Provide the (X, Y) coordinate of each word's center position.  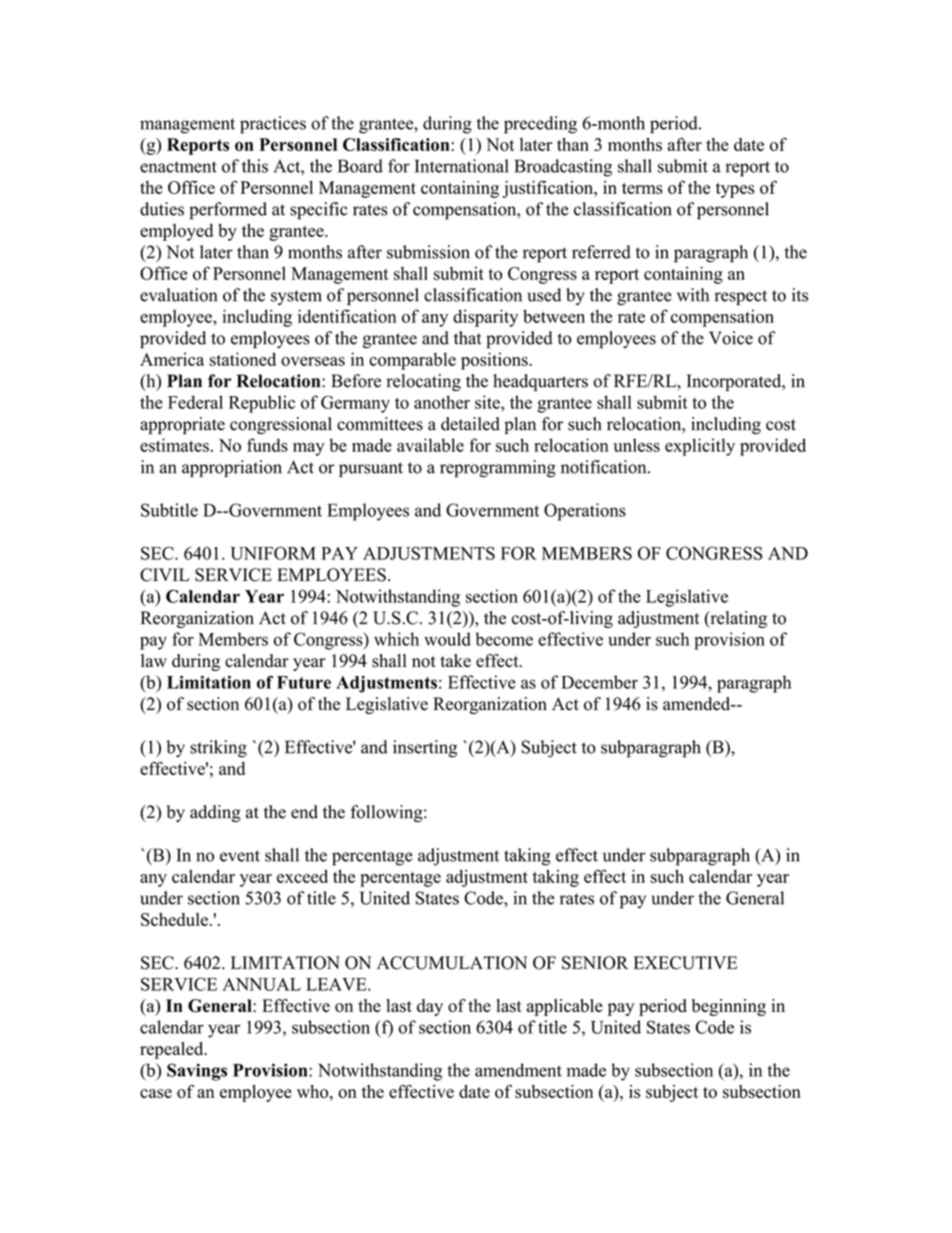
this (255, 166)
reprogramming (498, 469)
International (461, 166)
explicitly (700, 447)
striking (218, 749)
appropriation (232, 468)
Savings (197, 1072)
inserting (425, 749)
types (735, 190)
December (599, 682)
